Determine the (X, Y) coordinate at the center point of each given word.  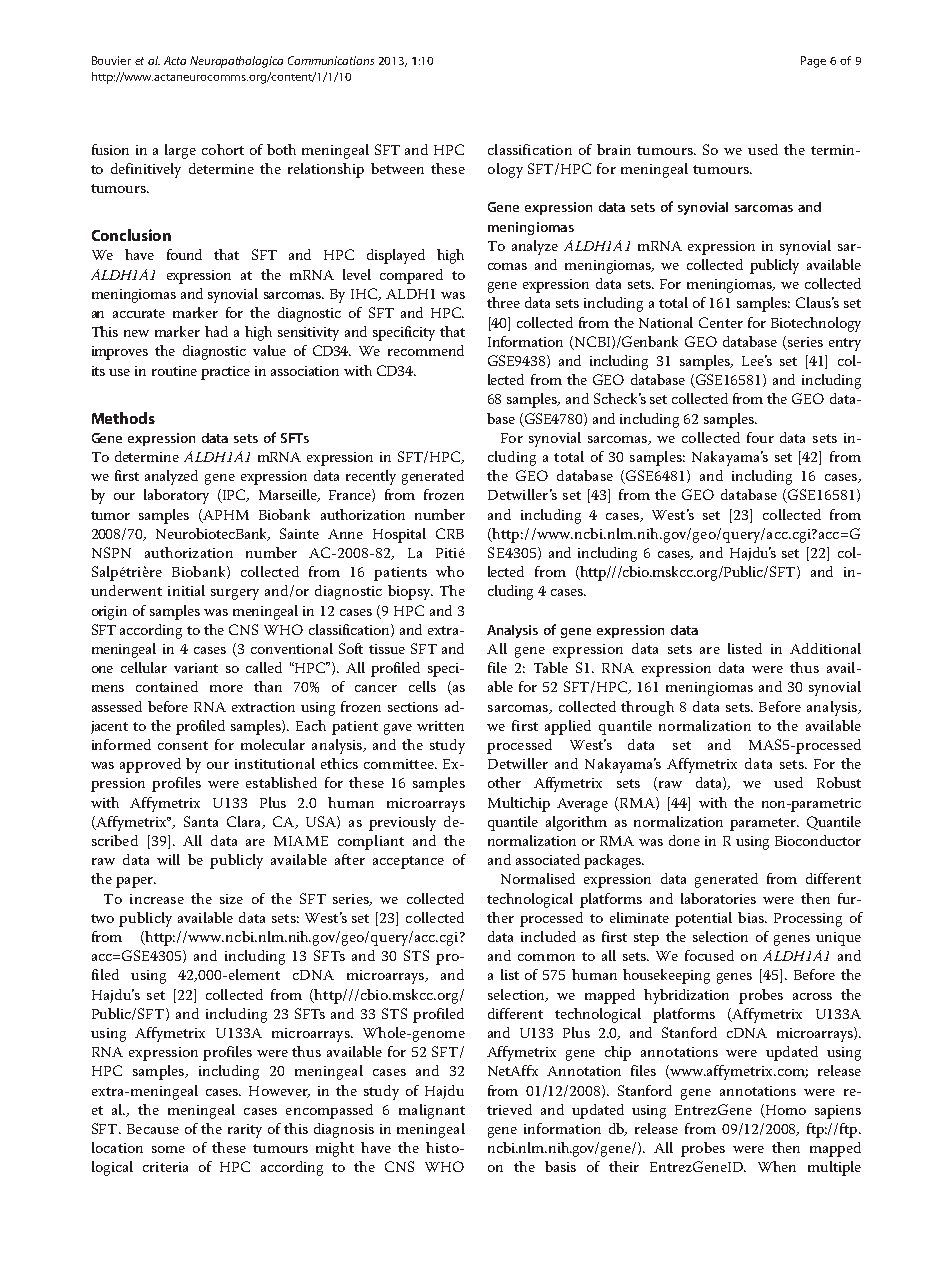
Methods (123, 418)
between (397, 168)
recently (371, 477)
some (168, 1149)
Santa (201, 821)
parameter (764, 824)
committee (400, 764)
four (760, 437)
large (180, 151)
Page (813, 62)
